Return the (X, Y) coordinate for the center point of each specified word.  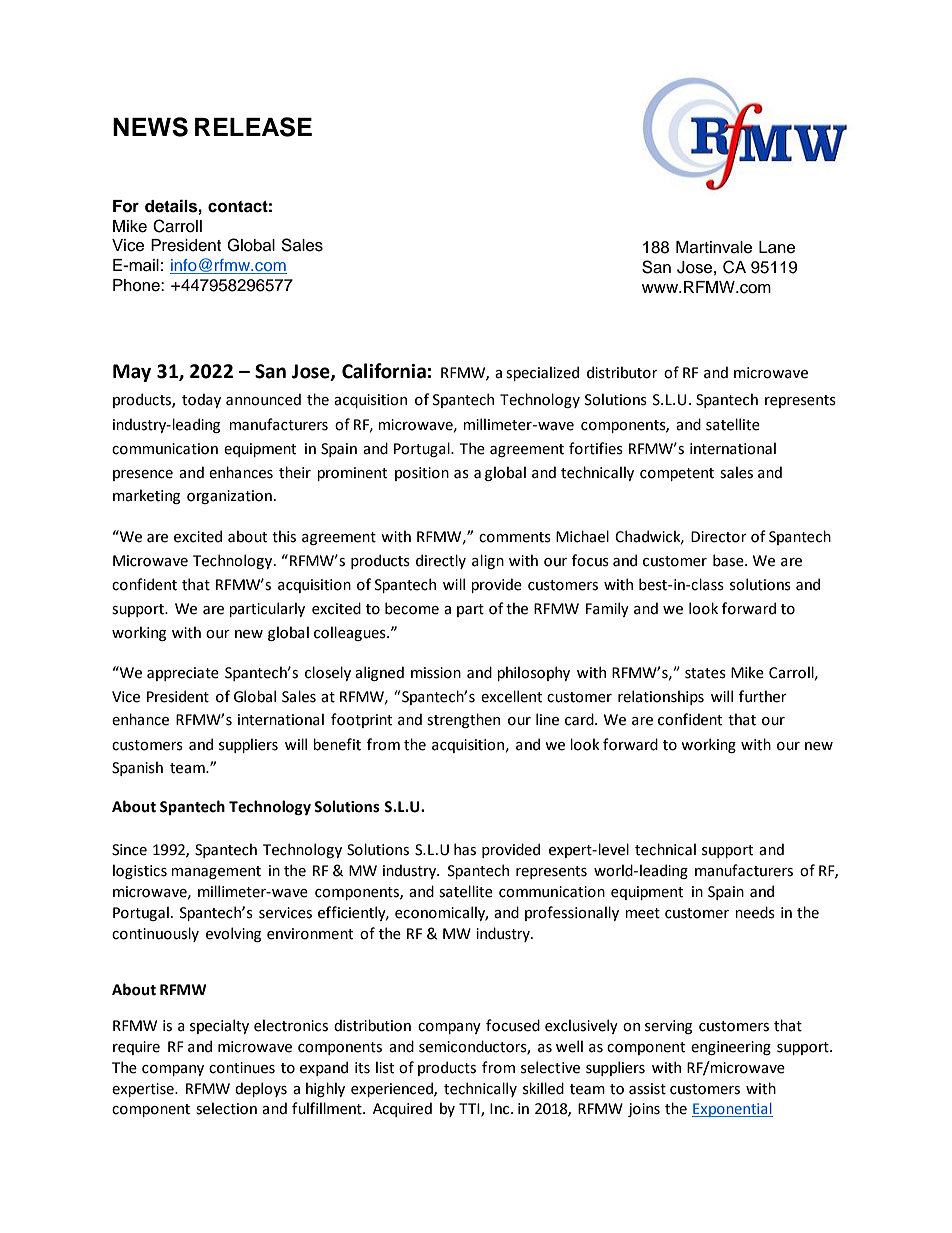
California (384, 371)
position (422, 474)
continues (242, 1068)
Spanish (137, 768)
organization (229, 497)
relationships (661, 697)
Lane (777, 247)
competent (677, 474)
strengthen (463, 720)
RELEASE (253, 127)
